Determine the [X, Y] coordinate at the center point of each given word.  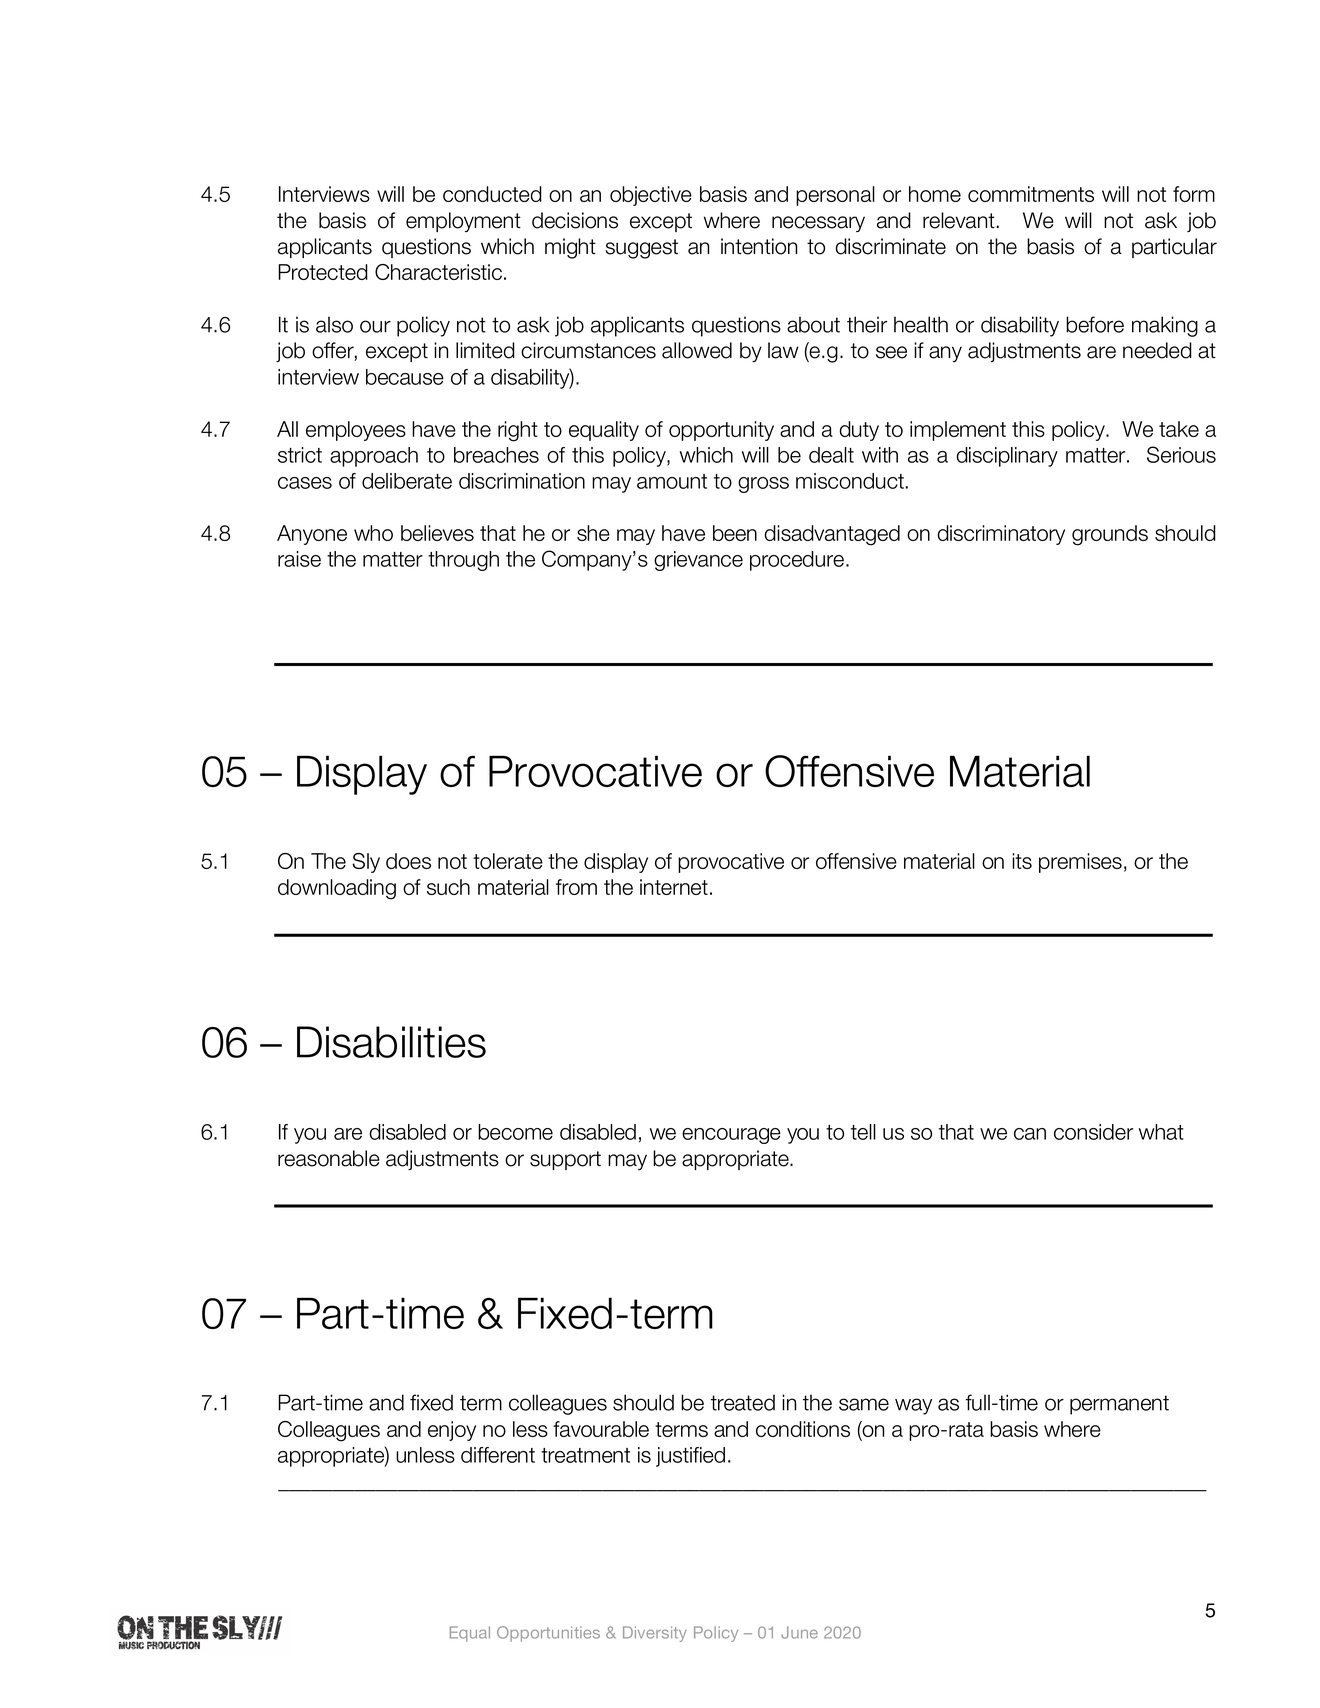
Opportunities [548, 1634]
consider [1093, 1132]
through [463, 561]
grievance [698, 561]
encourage [731, 1136]
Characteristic [438, 272]
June [799, 1632]
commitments [1031, 194]
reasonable [329, 1158]
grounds [1110, 535]
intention [759, 246]
